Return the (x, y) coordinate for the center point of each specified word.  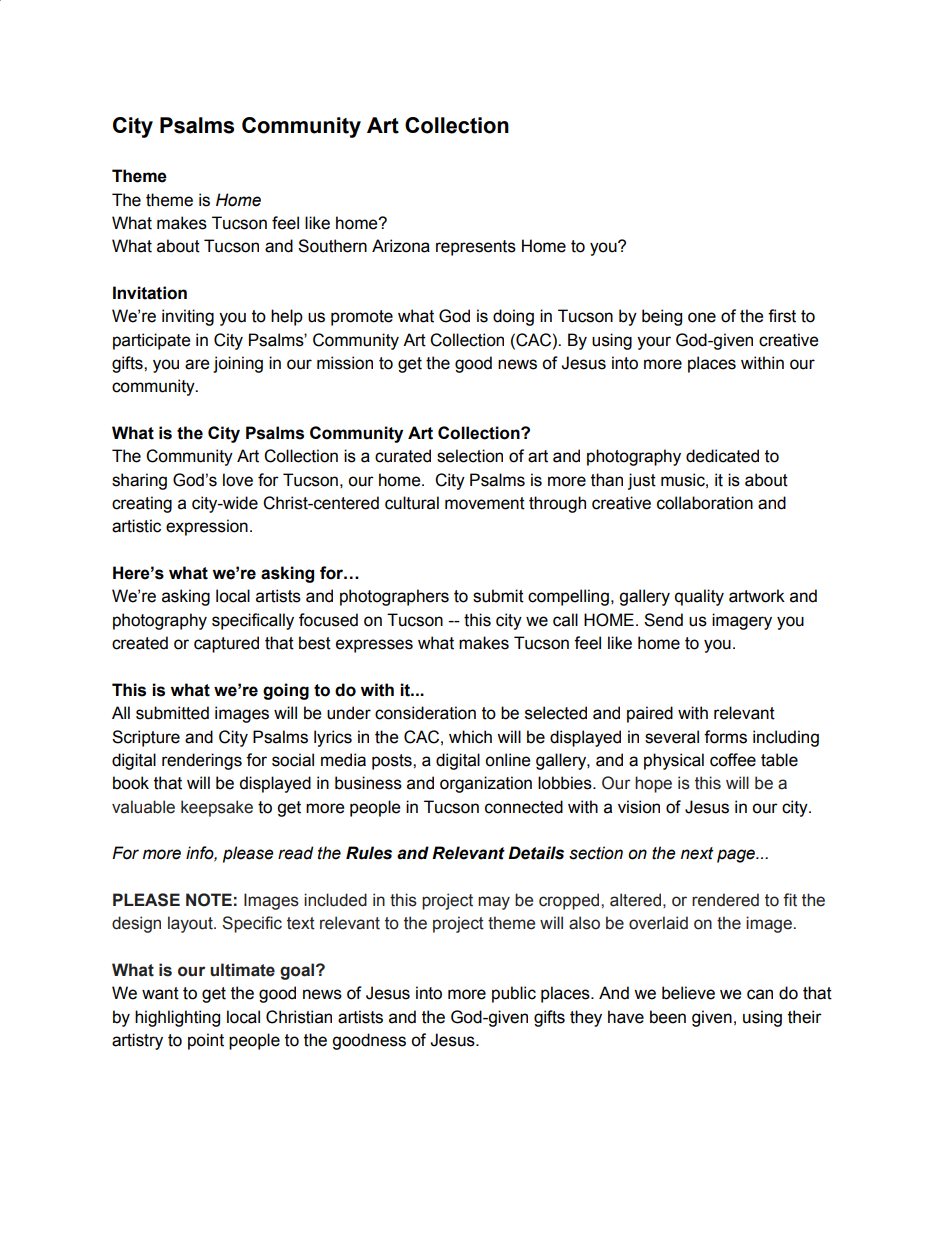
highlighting (177, 1018)
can (760, 994)
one (702, 317)
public (514, 994)
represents (476, 248)
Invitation (150, 293)
